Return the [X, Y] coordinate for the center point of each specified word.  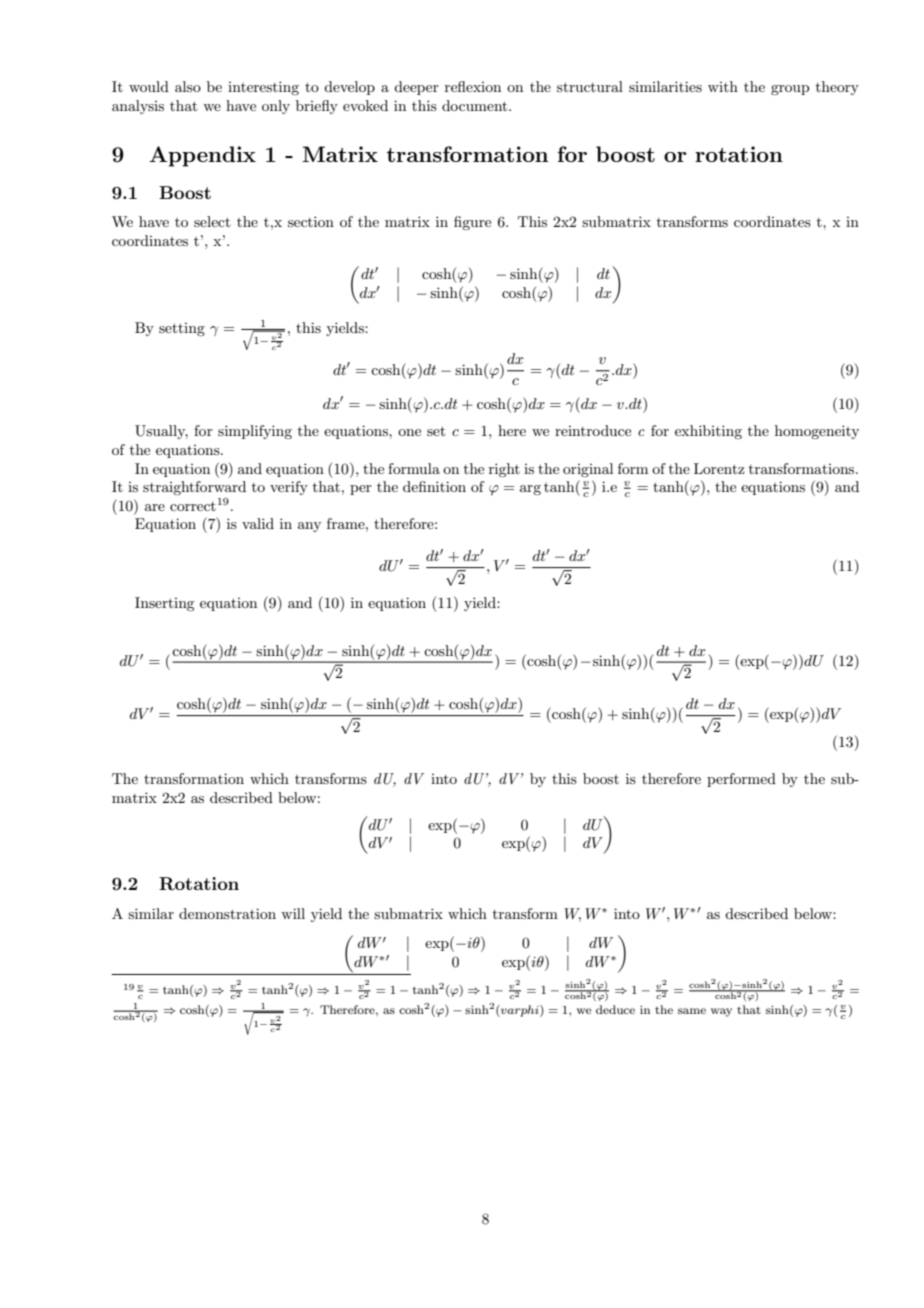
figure [472, 223]
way [721, 1012]
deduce [615, 1009]
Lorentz [719, 468]
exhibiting [708, 432]
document [476, 105]
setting [182, 329]
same [692, 1011]
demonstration [227, 913]
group [790, 90]
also [188, 86]
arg [530, 490]
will [293, 913]
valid [258, 523]
